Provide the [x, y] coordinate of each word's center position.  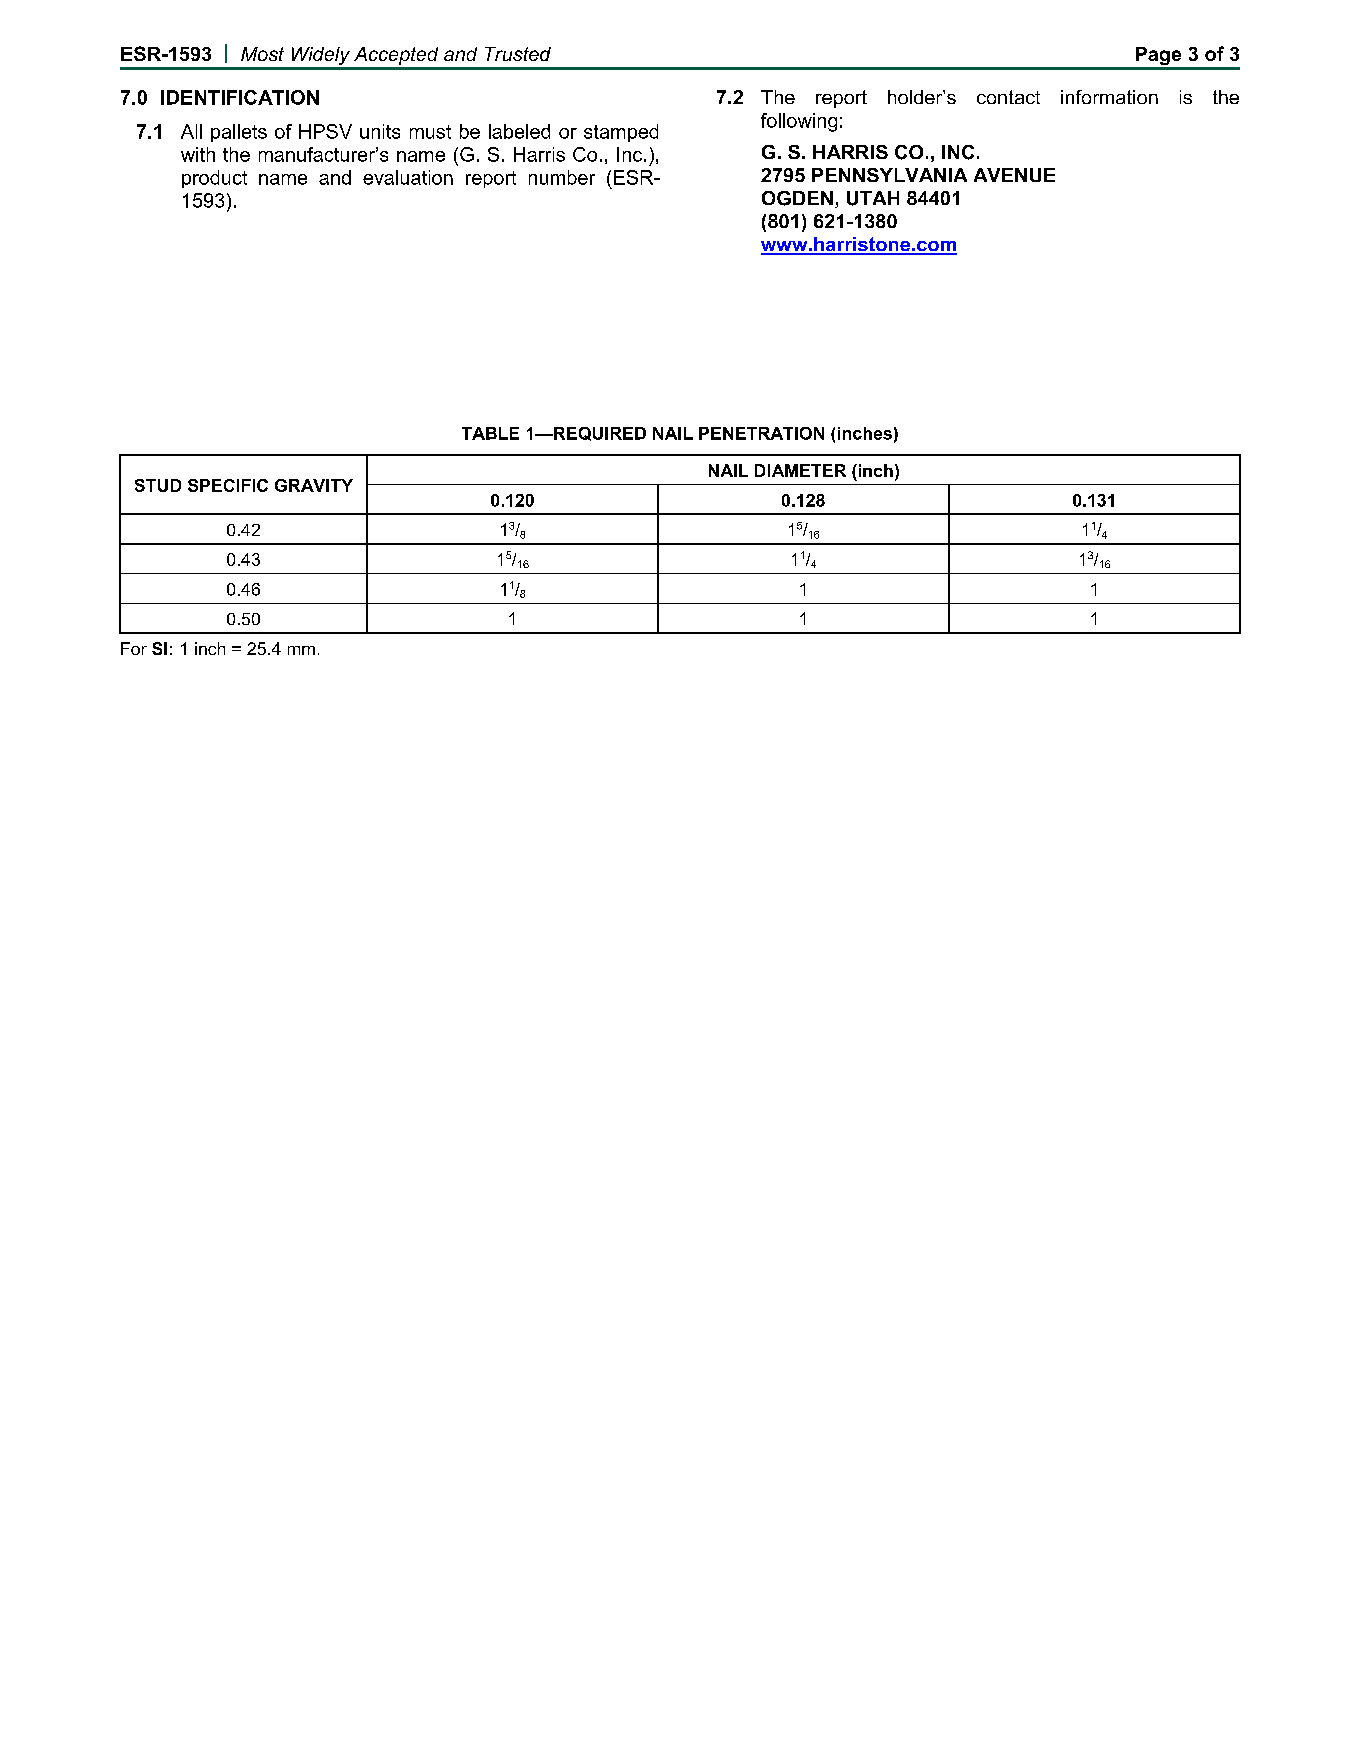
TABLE [490, 433]
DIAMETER [800, 470]
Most [262, 54]
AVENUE [1014, 175]
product [214, 179]
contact [1008, 97]
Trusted [518, 54]
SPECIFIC [228, 485]
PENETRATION [761, 433]
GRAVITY [314, 485]
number [562, 177]
